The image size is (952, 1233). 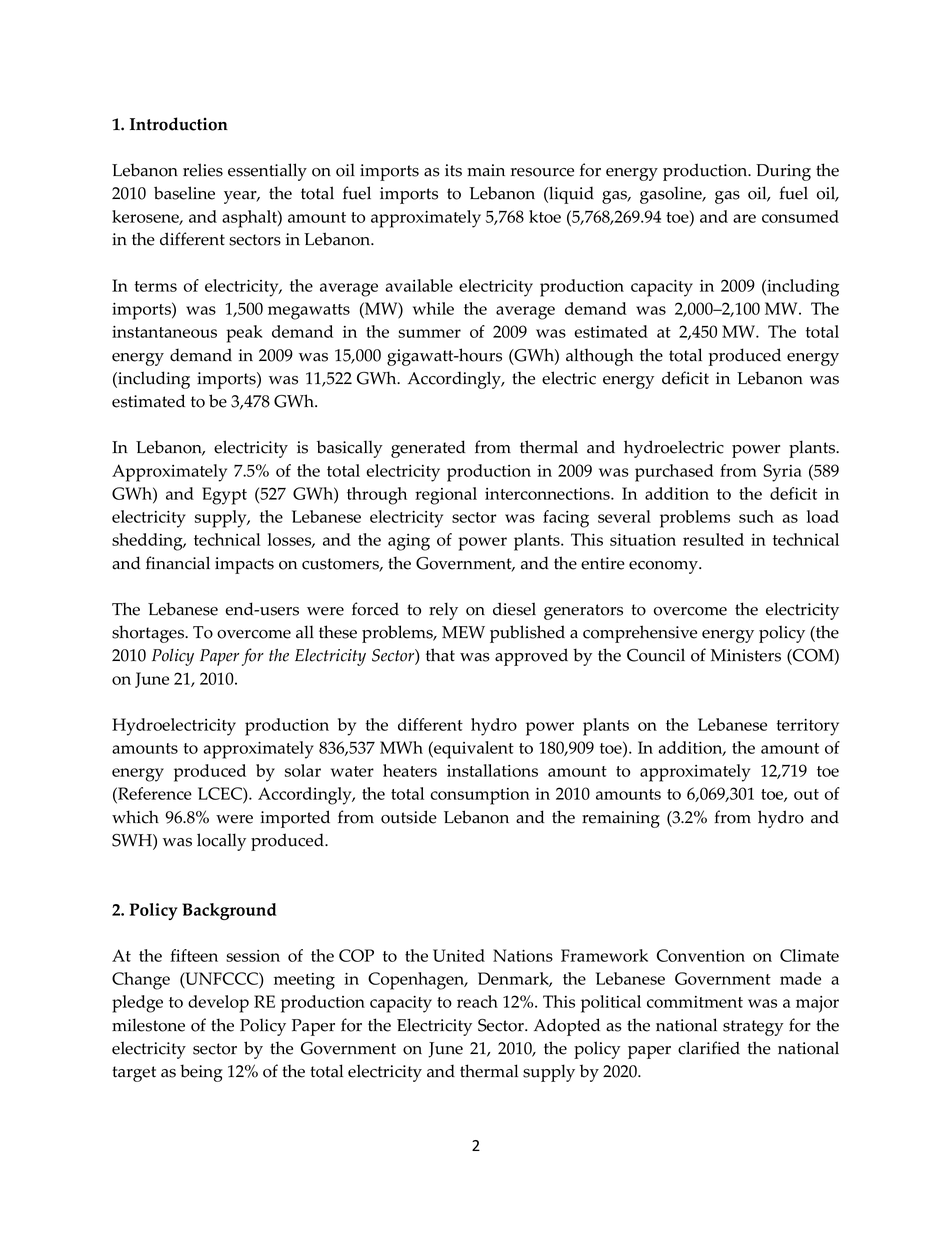 I want to click on diesel, so click(x=514, y=609).
